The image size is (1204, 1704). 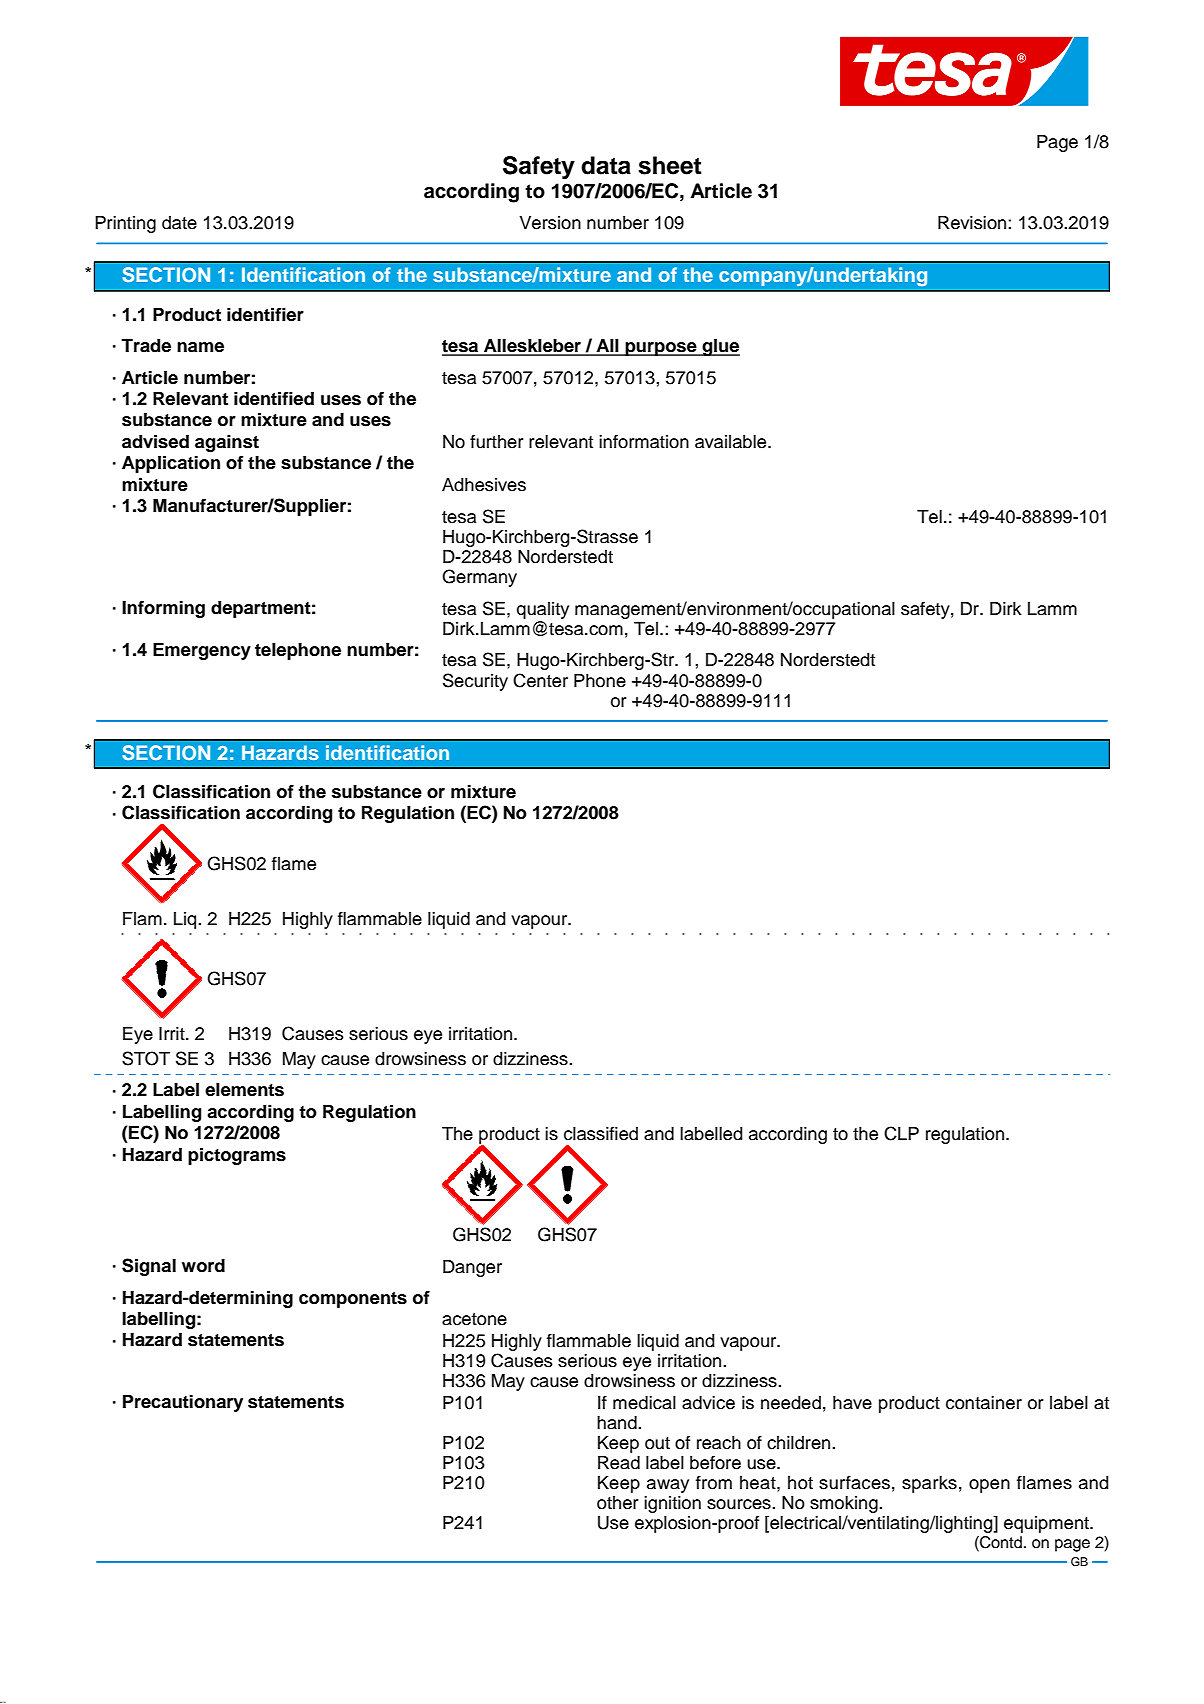 What do you see at coordinates (901, 1133) in the page?
I see `CLP` at bounding box center [901, 1133].
